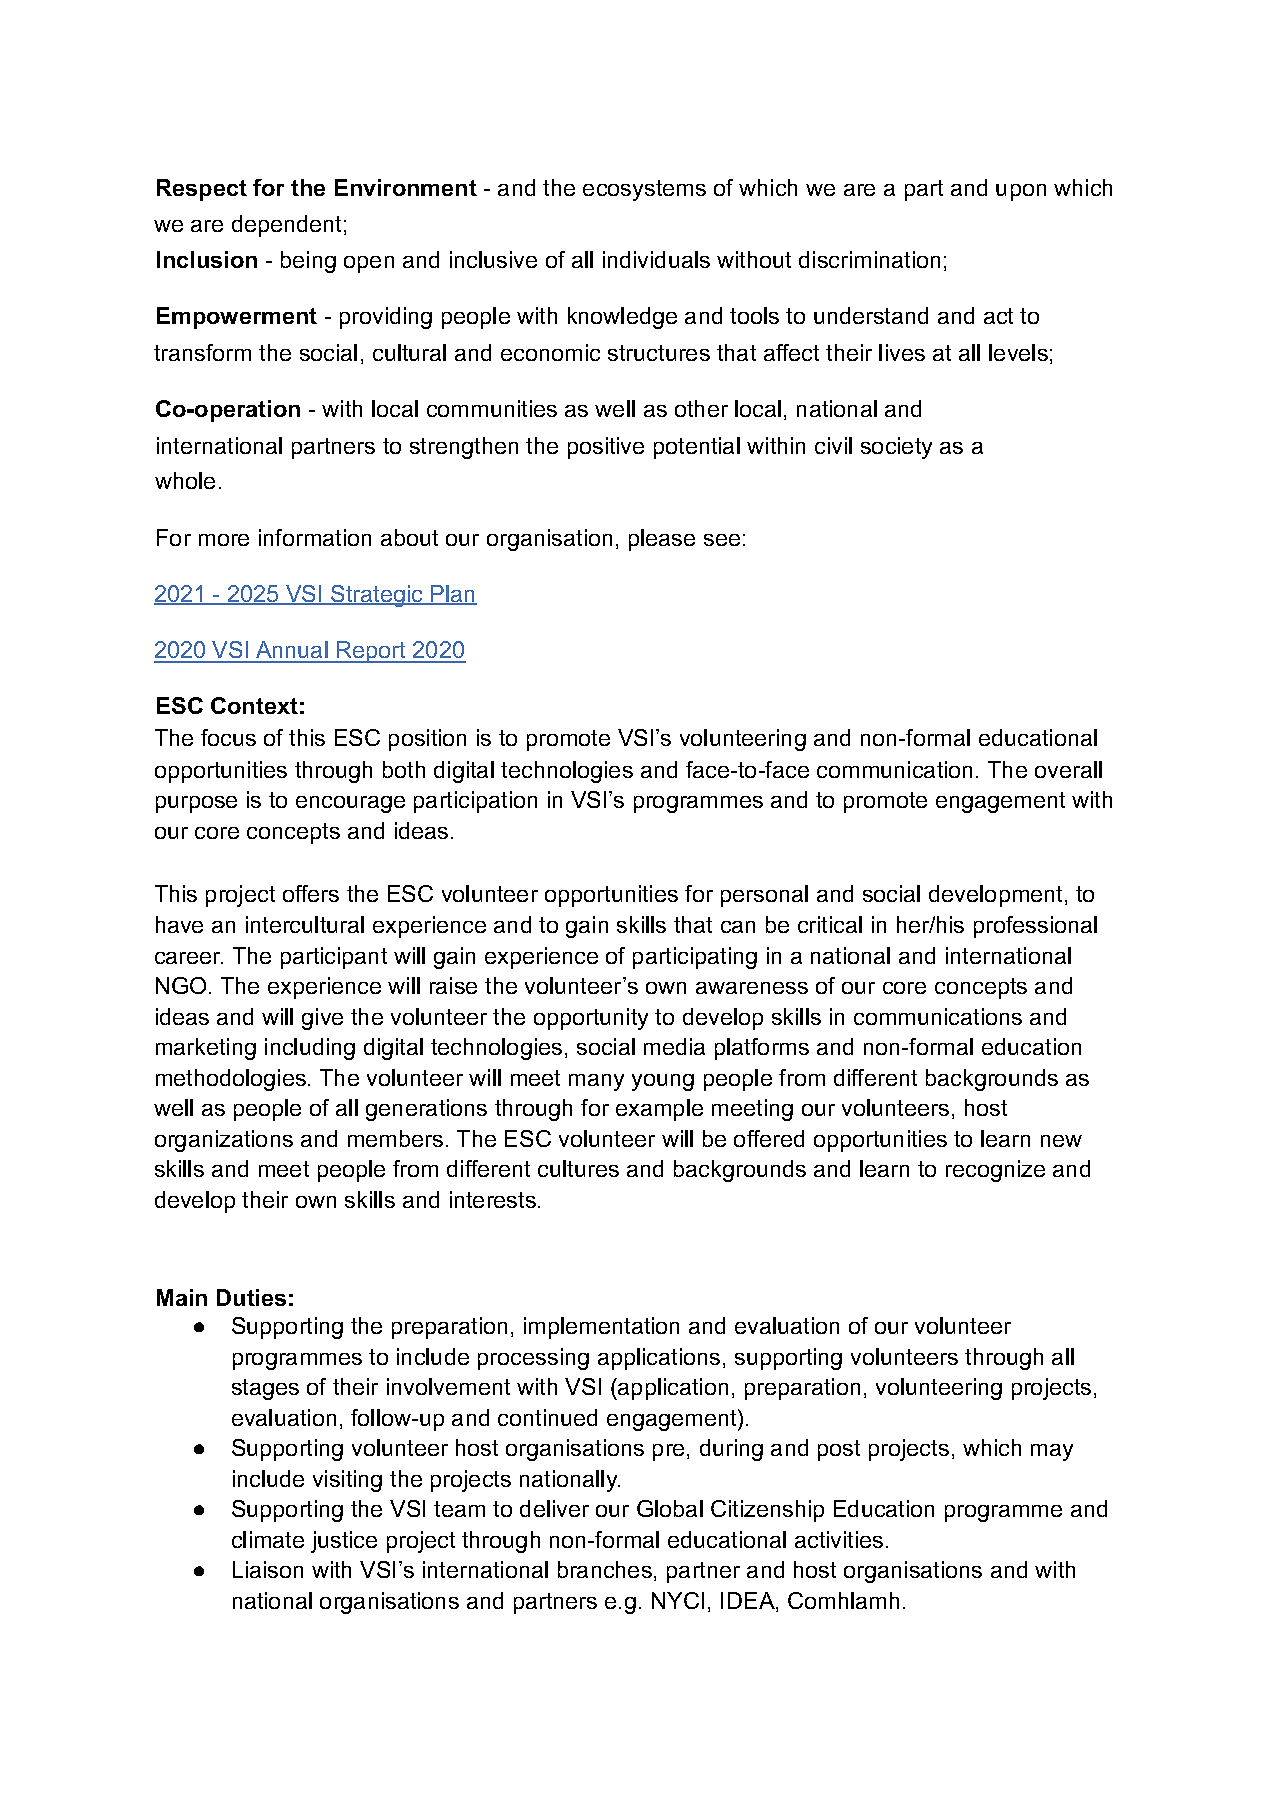 The height and width of the screenshot is (1801, 1275). Describe the element at coordinates (308, 262) in the screenshot. I see `being` at that location.
